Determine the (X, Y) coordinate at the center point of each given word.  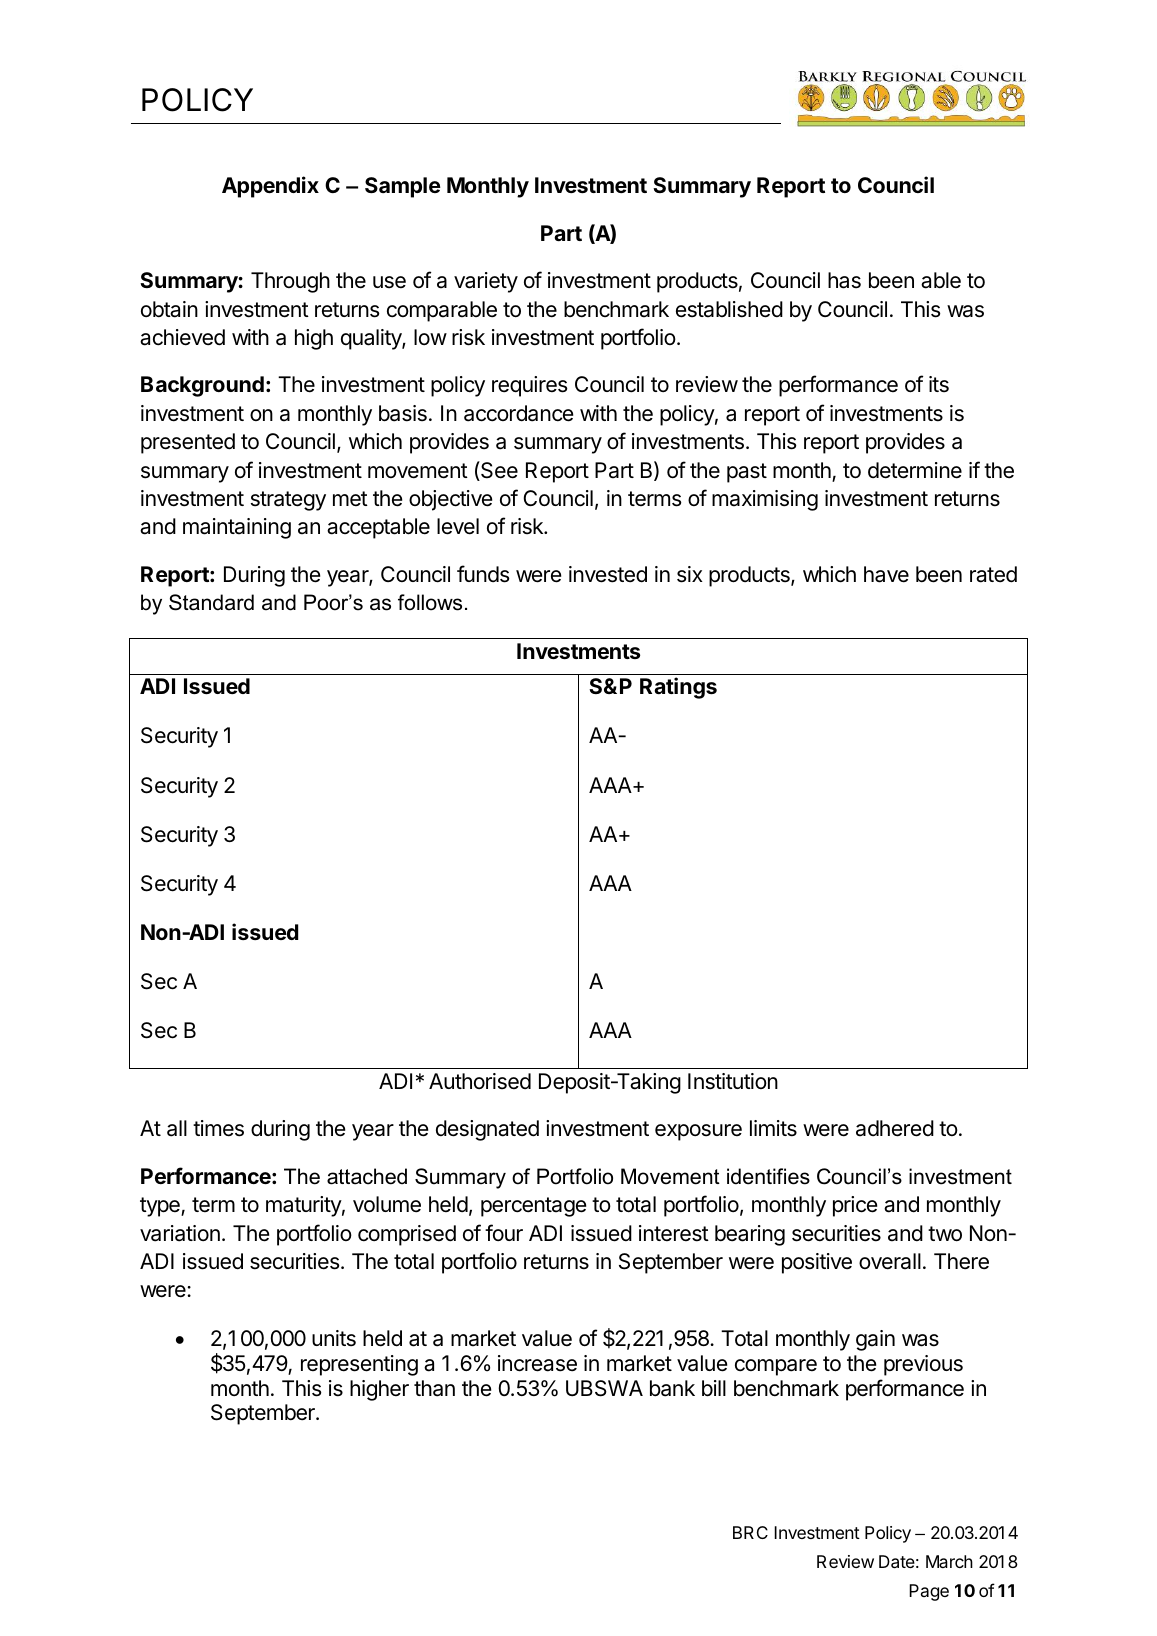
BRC (750, 1532)
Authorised (480, 1081)
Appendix (270, 187)
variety (486, 282)
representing (359, 1365)
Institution (733, 1081)
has (844, 280)
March (949, 1561)
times (218, 1128)
